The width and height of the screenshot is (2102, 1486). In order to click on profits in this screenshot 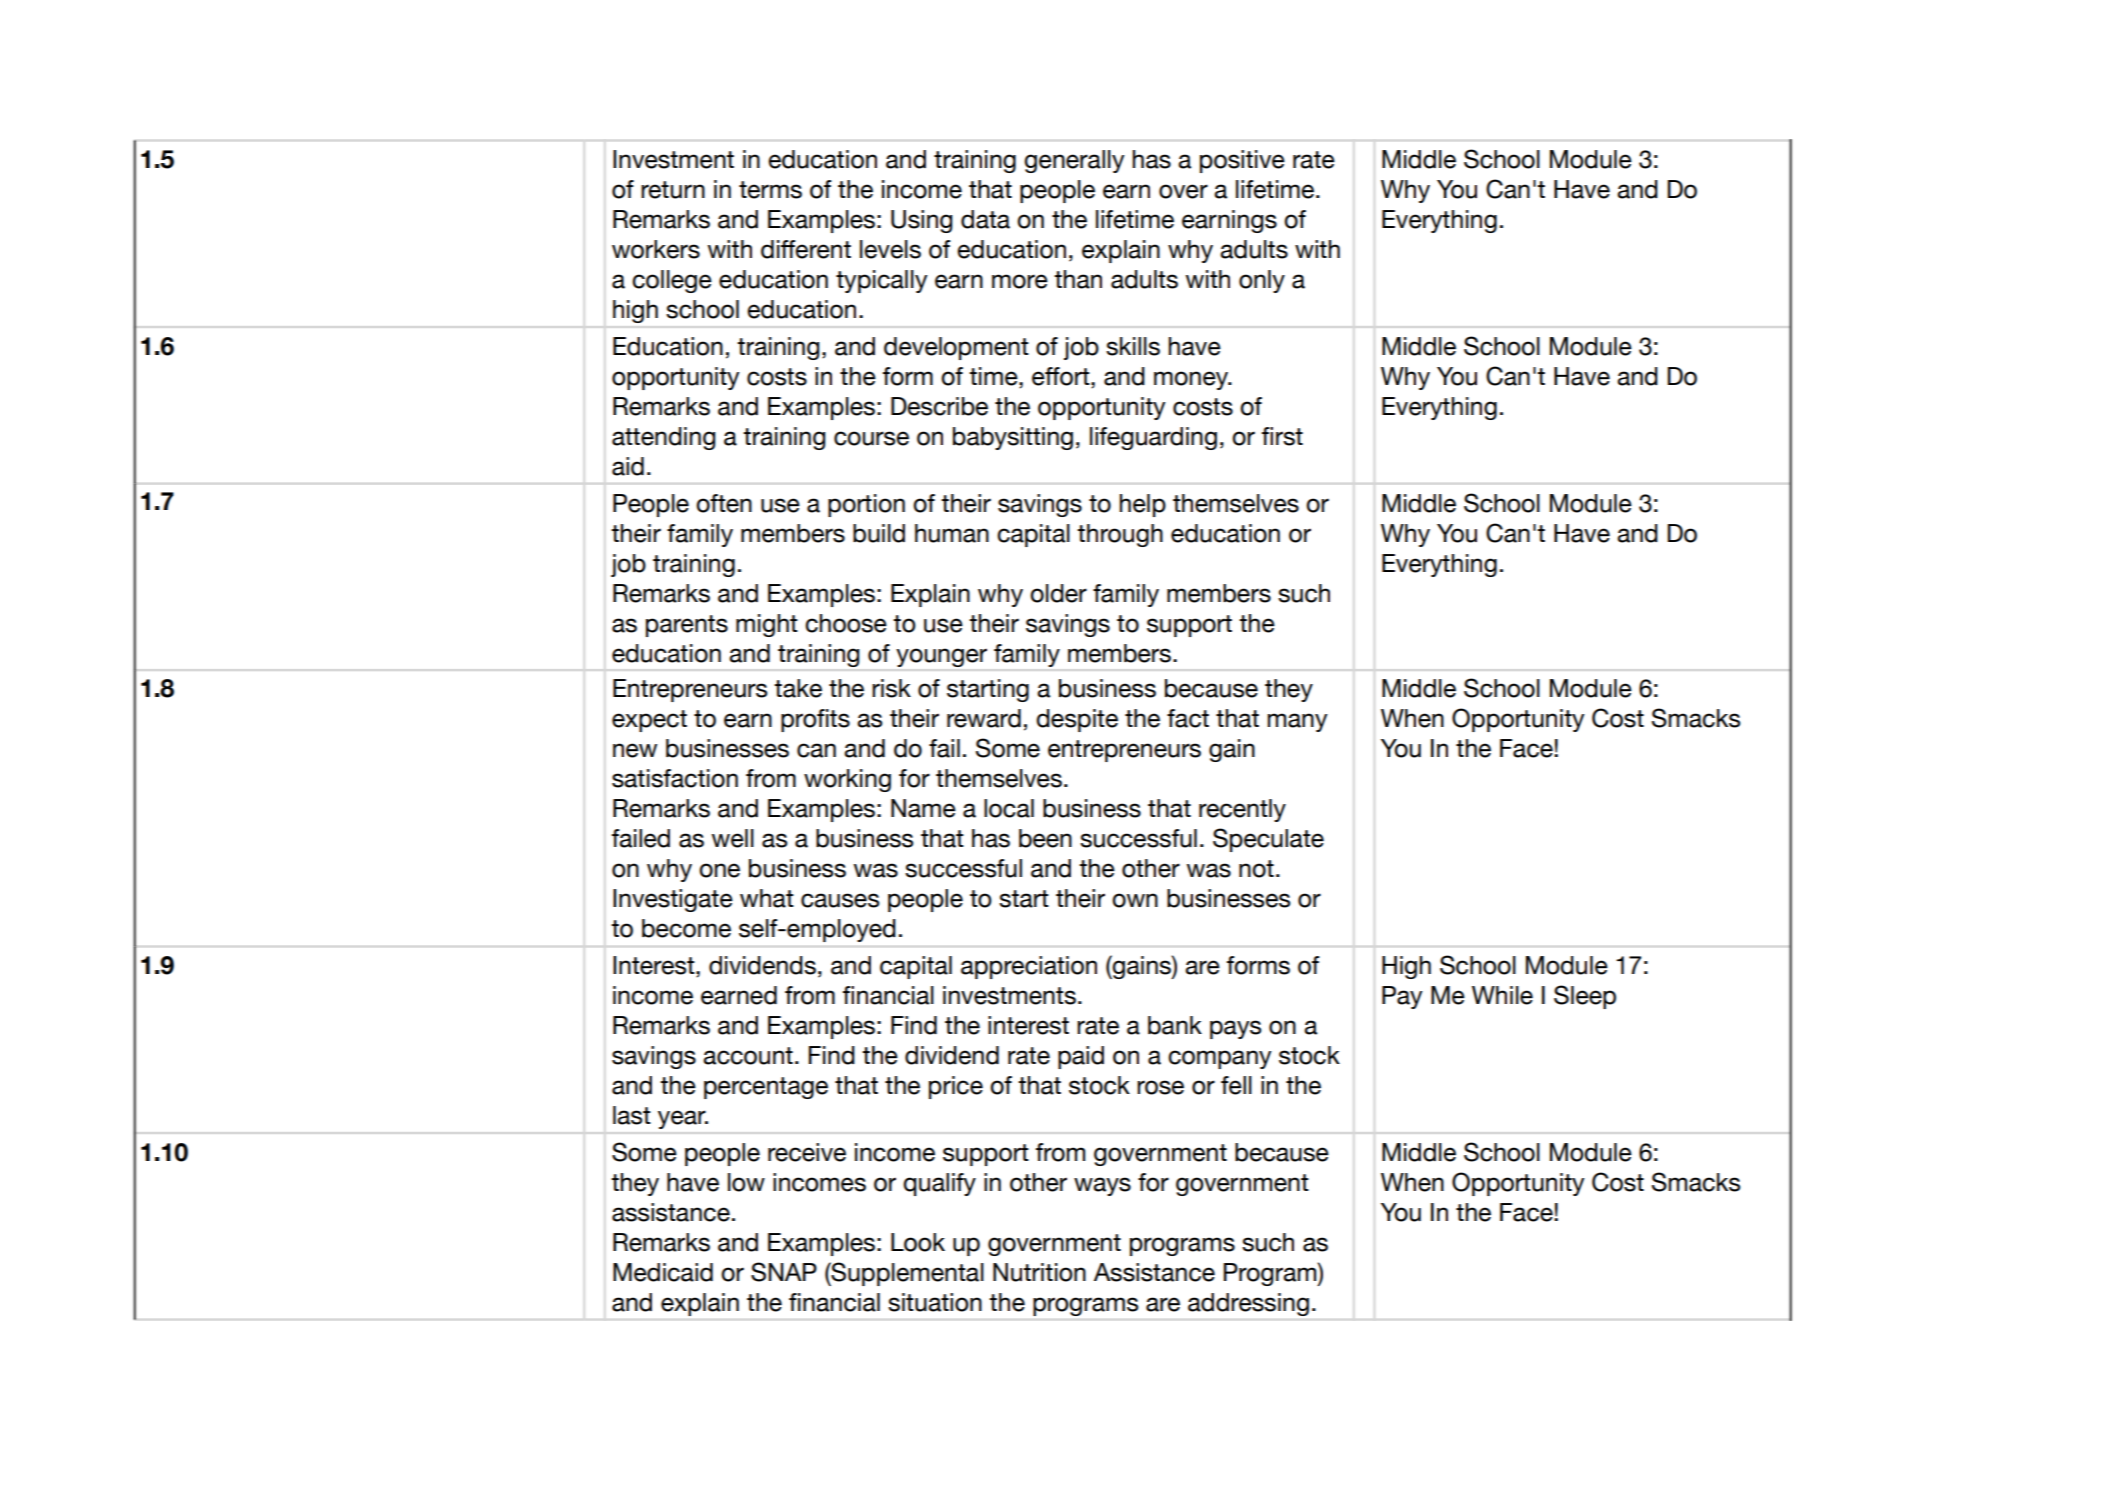, I will do `click(815, 720)`.
